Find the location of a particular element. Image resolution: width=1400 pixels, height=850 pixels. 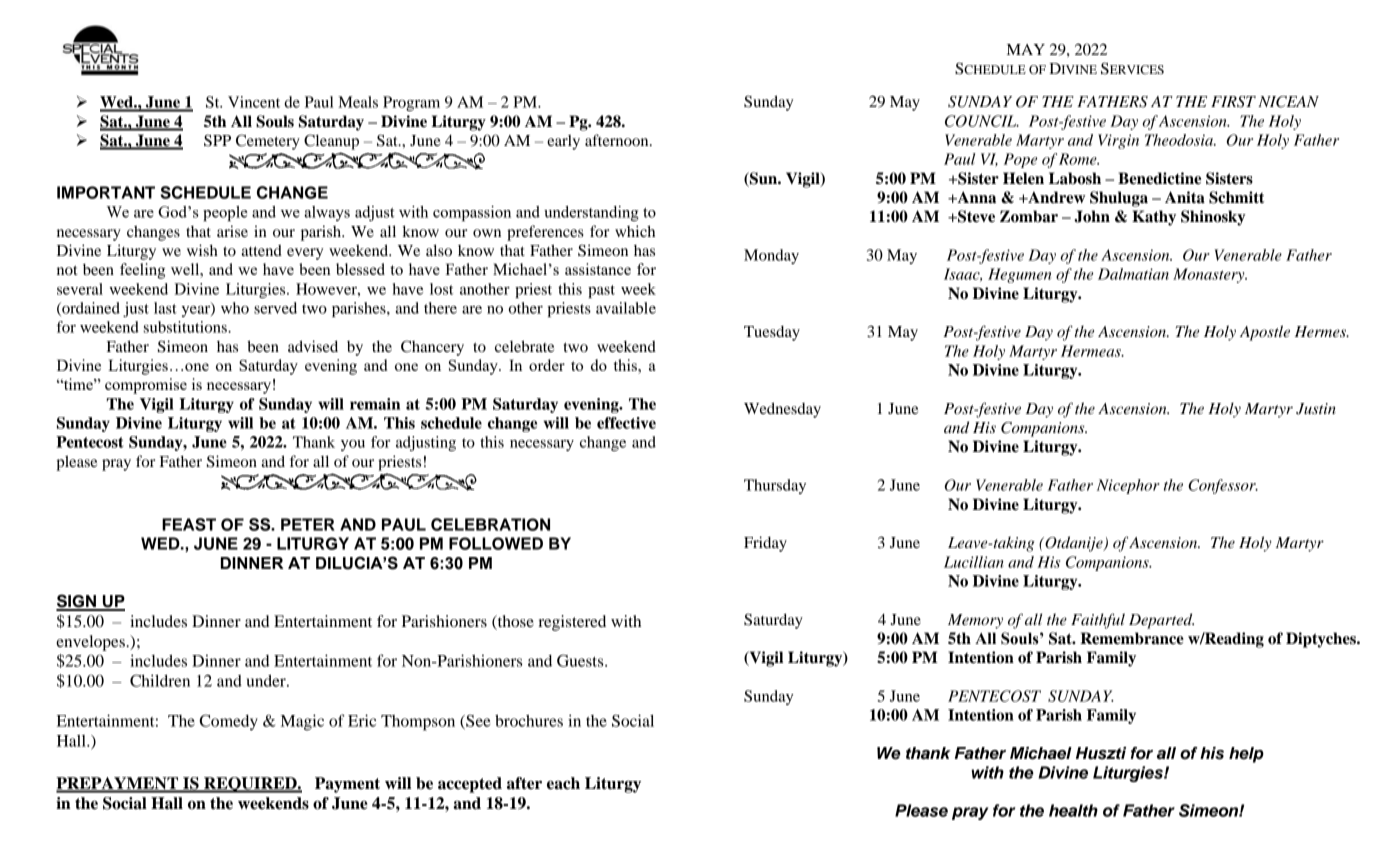

Comedy is located at coordinates (229, 722).
